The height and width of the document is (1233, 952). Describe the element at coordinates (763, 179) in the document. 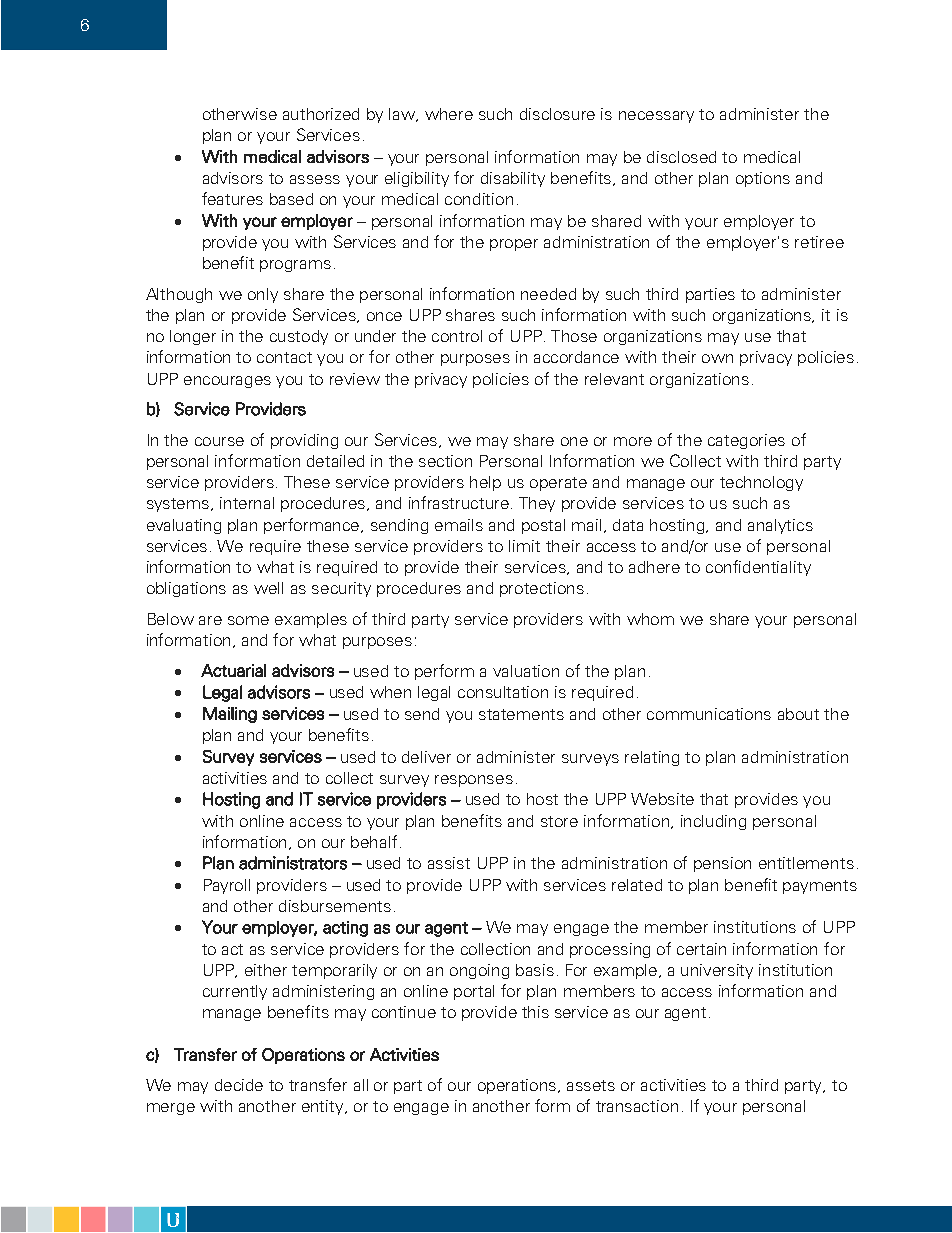

I see `options` at that location.
